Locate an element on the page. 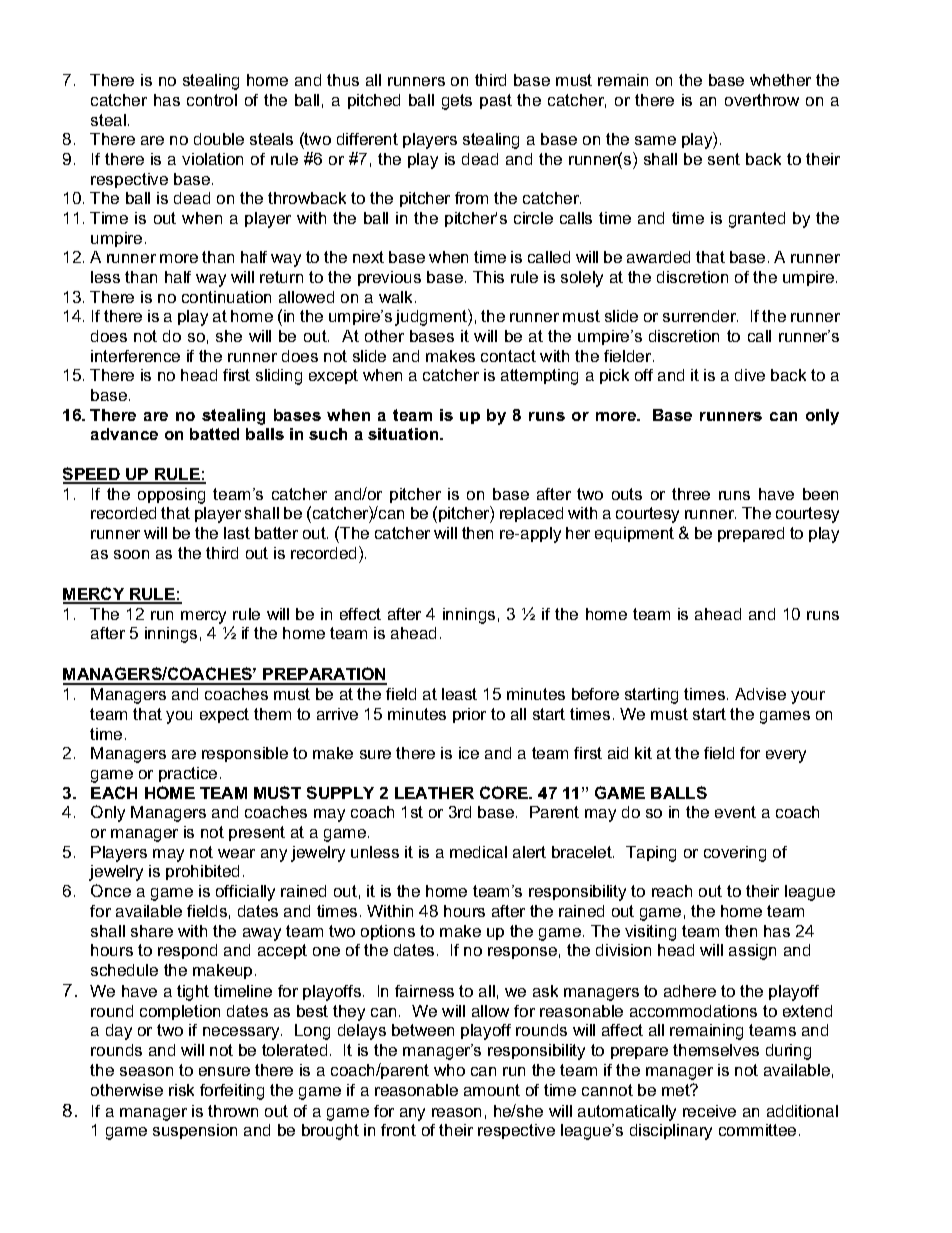 This document has height=1233, width=952. covering is located at coordinates (735, 854).
